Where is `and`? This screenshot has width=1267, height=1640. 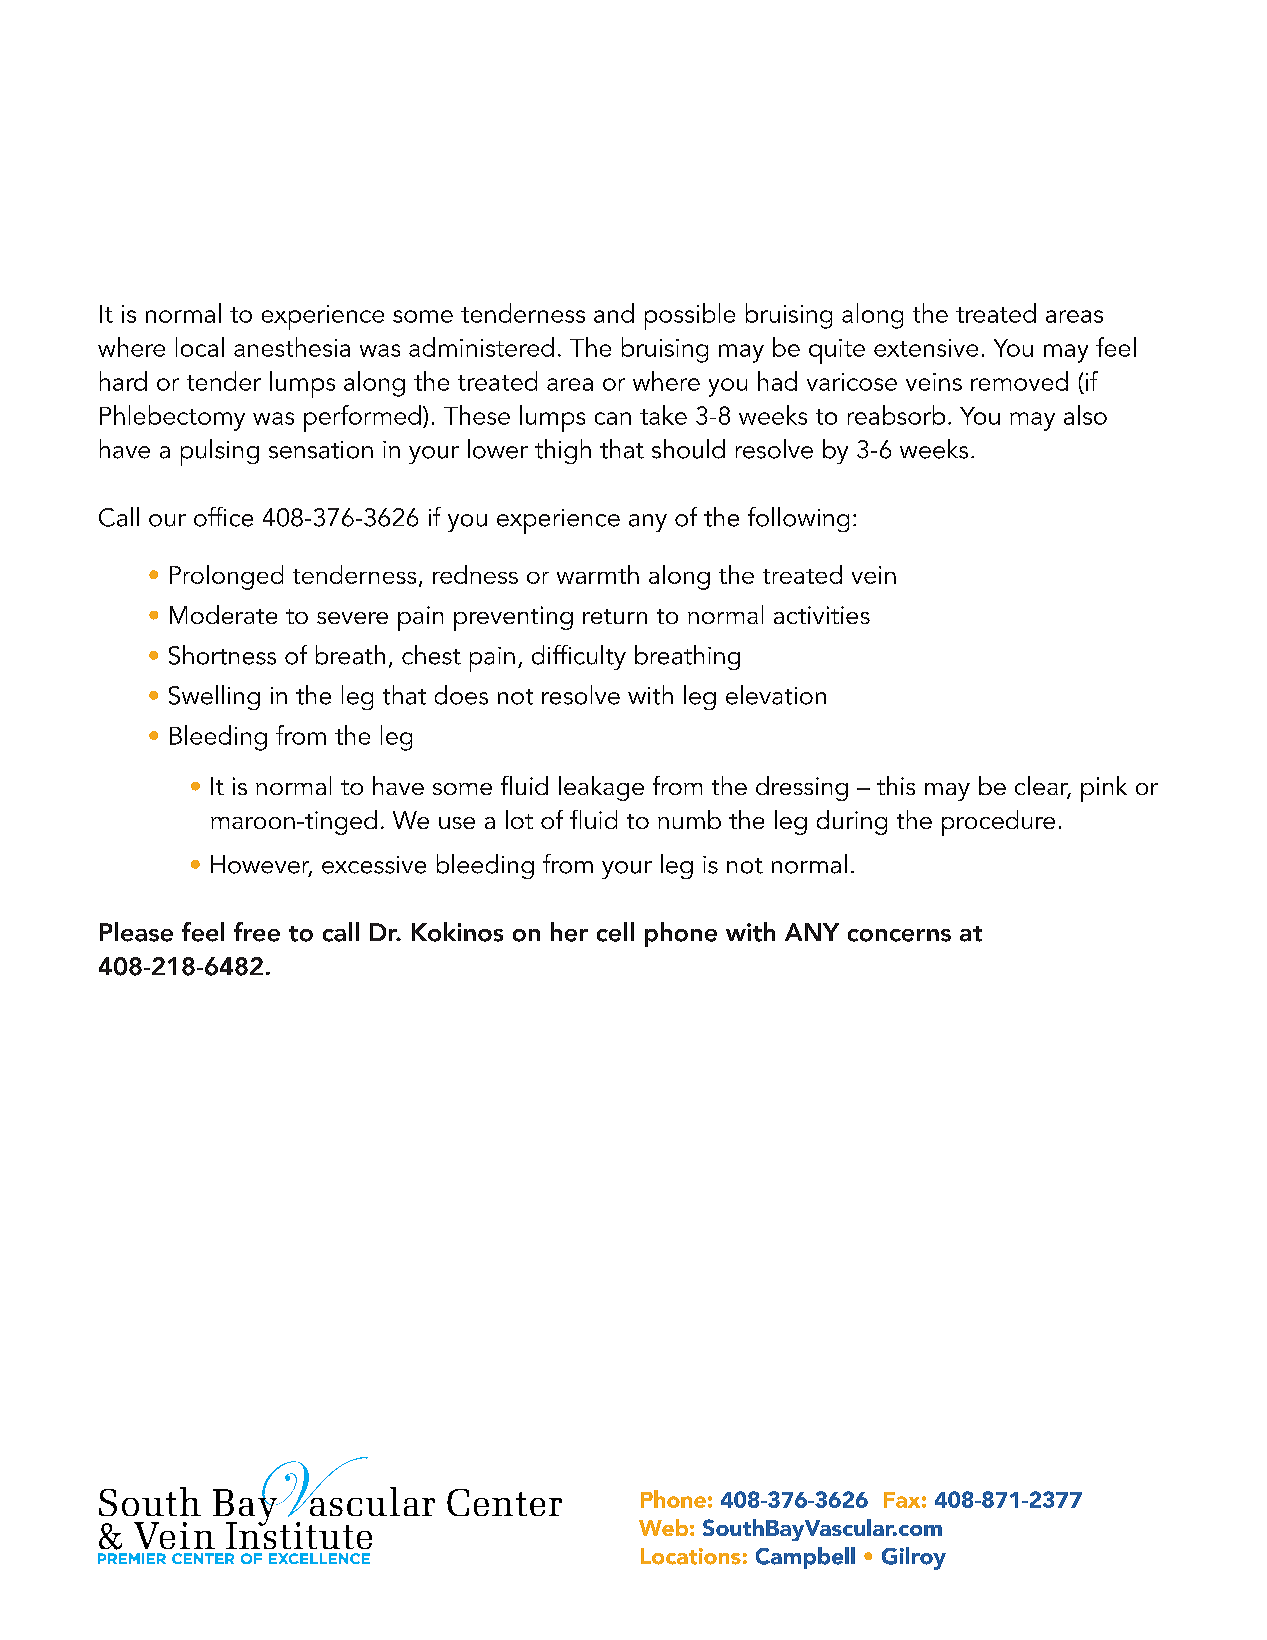
and is located at coordinates (614, 313).
